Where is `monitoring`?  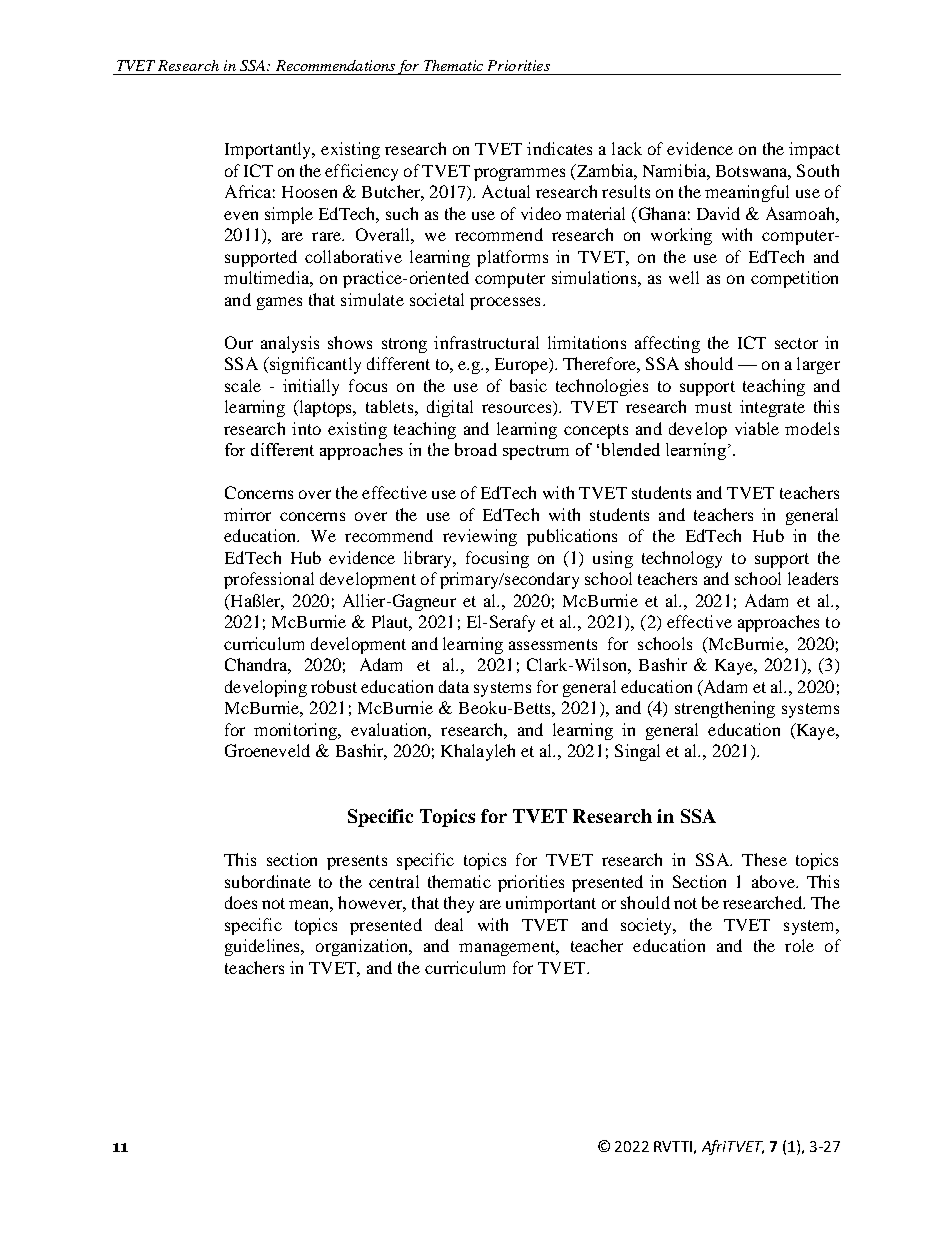 monitoring is located at coordinates (296, 731).
